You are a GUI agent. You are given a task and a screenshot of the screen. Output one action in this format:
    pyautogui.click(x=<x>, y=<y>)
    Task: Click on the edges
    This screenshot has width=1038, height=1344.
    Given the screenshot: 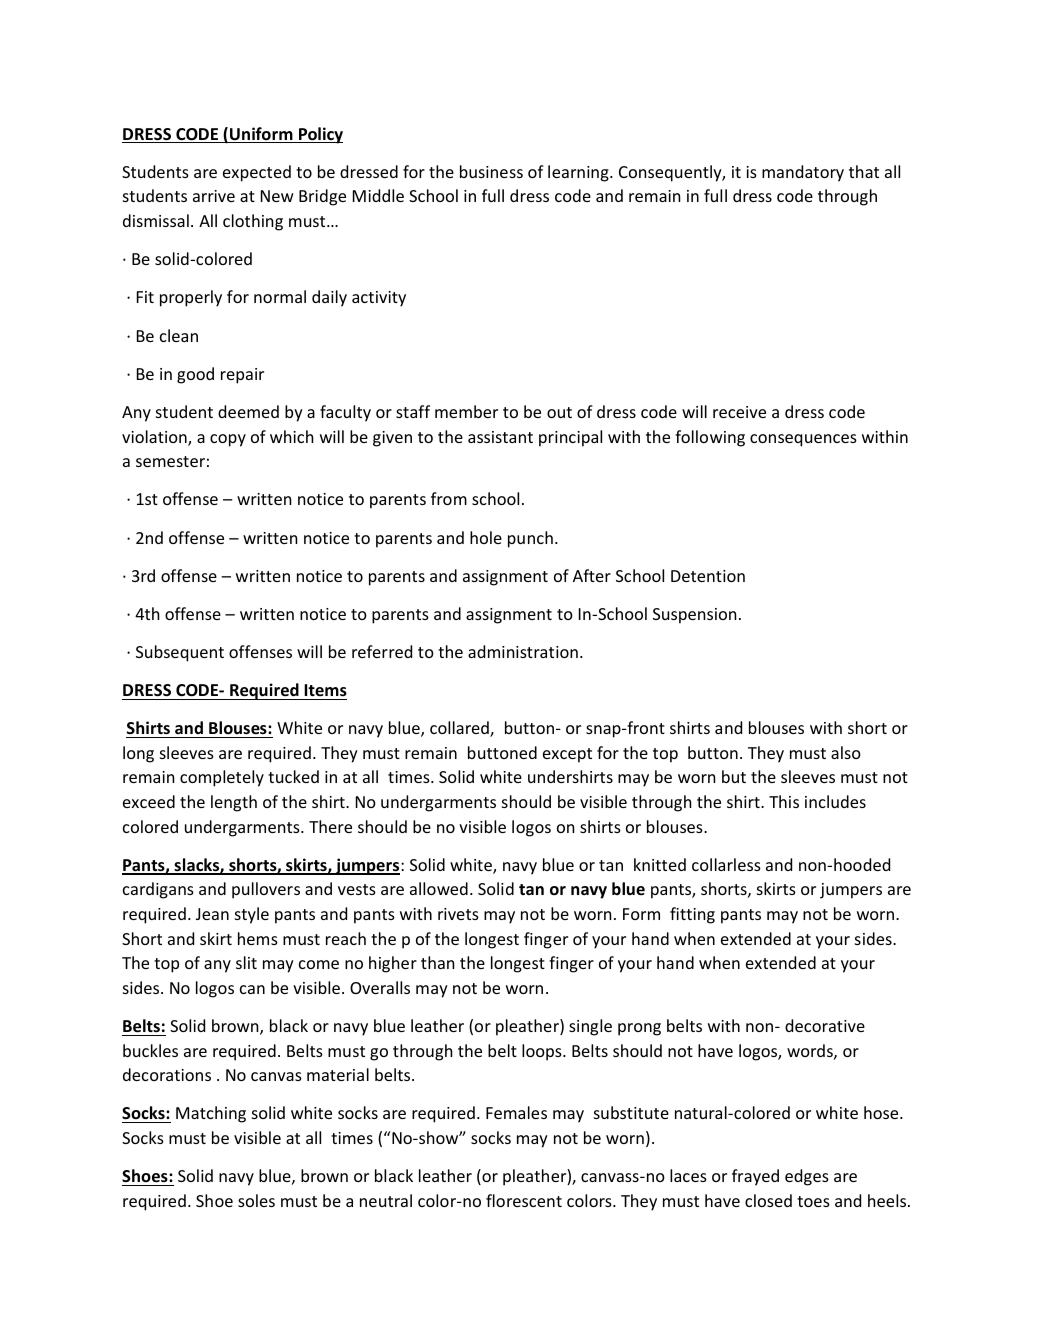 What is the action you would take?
    pyautogui.click(x=807, y=1177)
